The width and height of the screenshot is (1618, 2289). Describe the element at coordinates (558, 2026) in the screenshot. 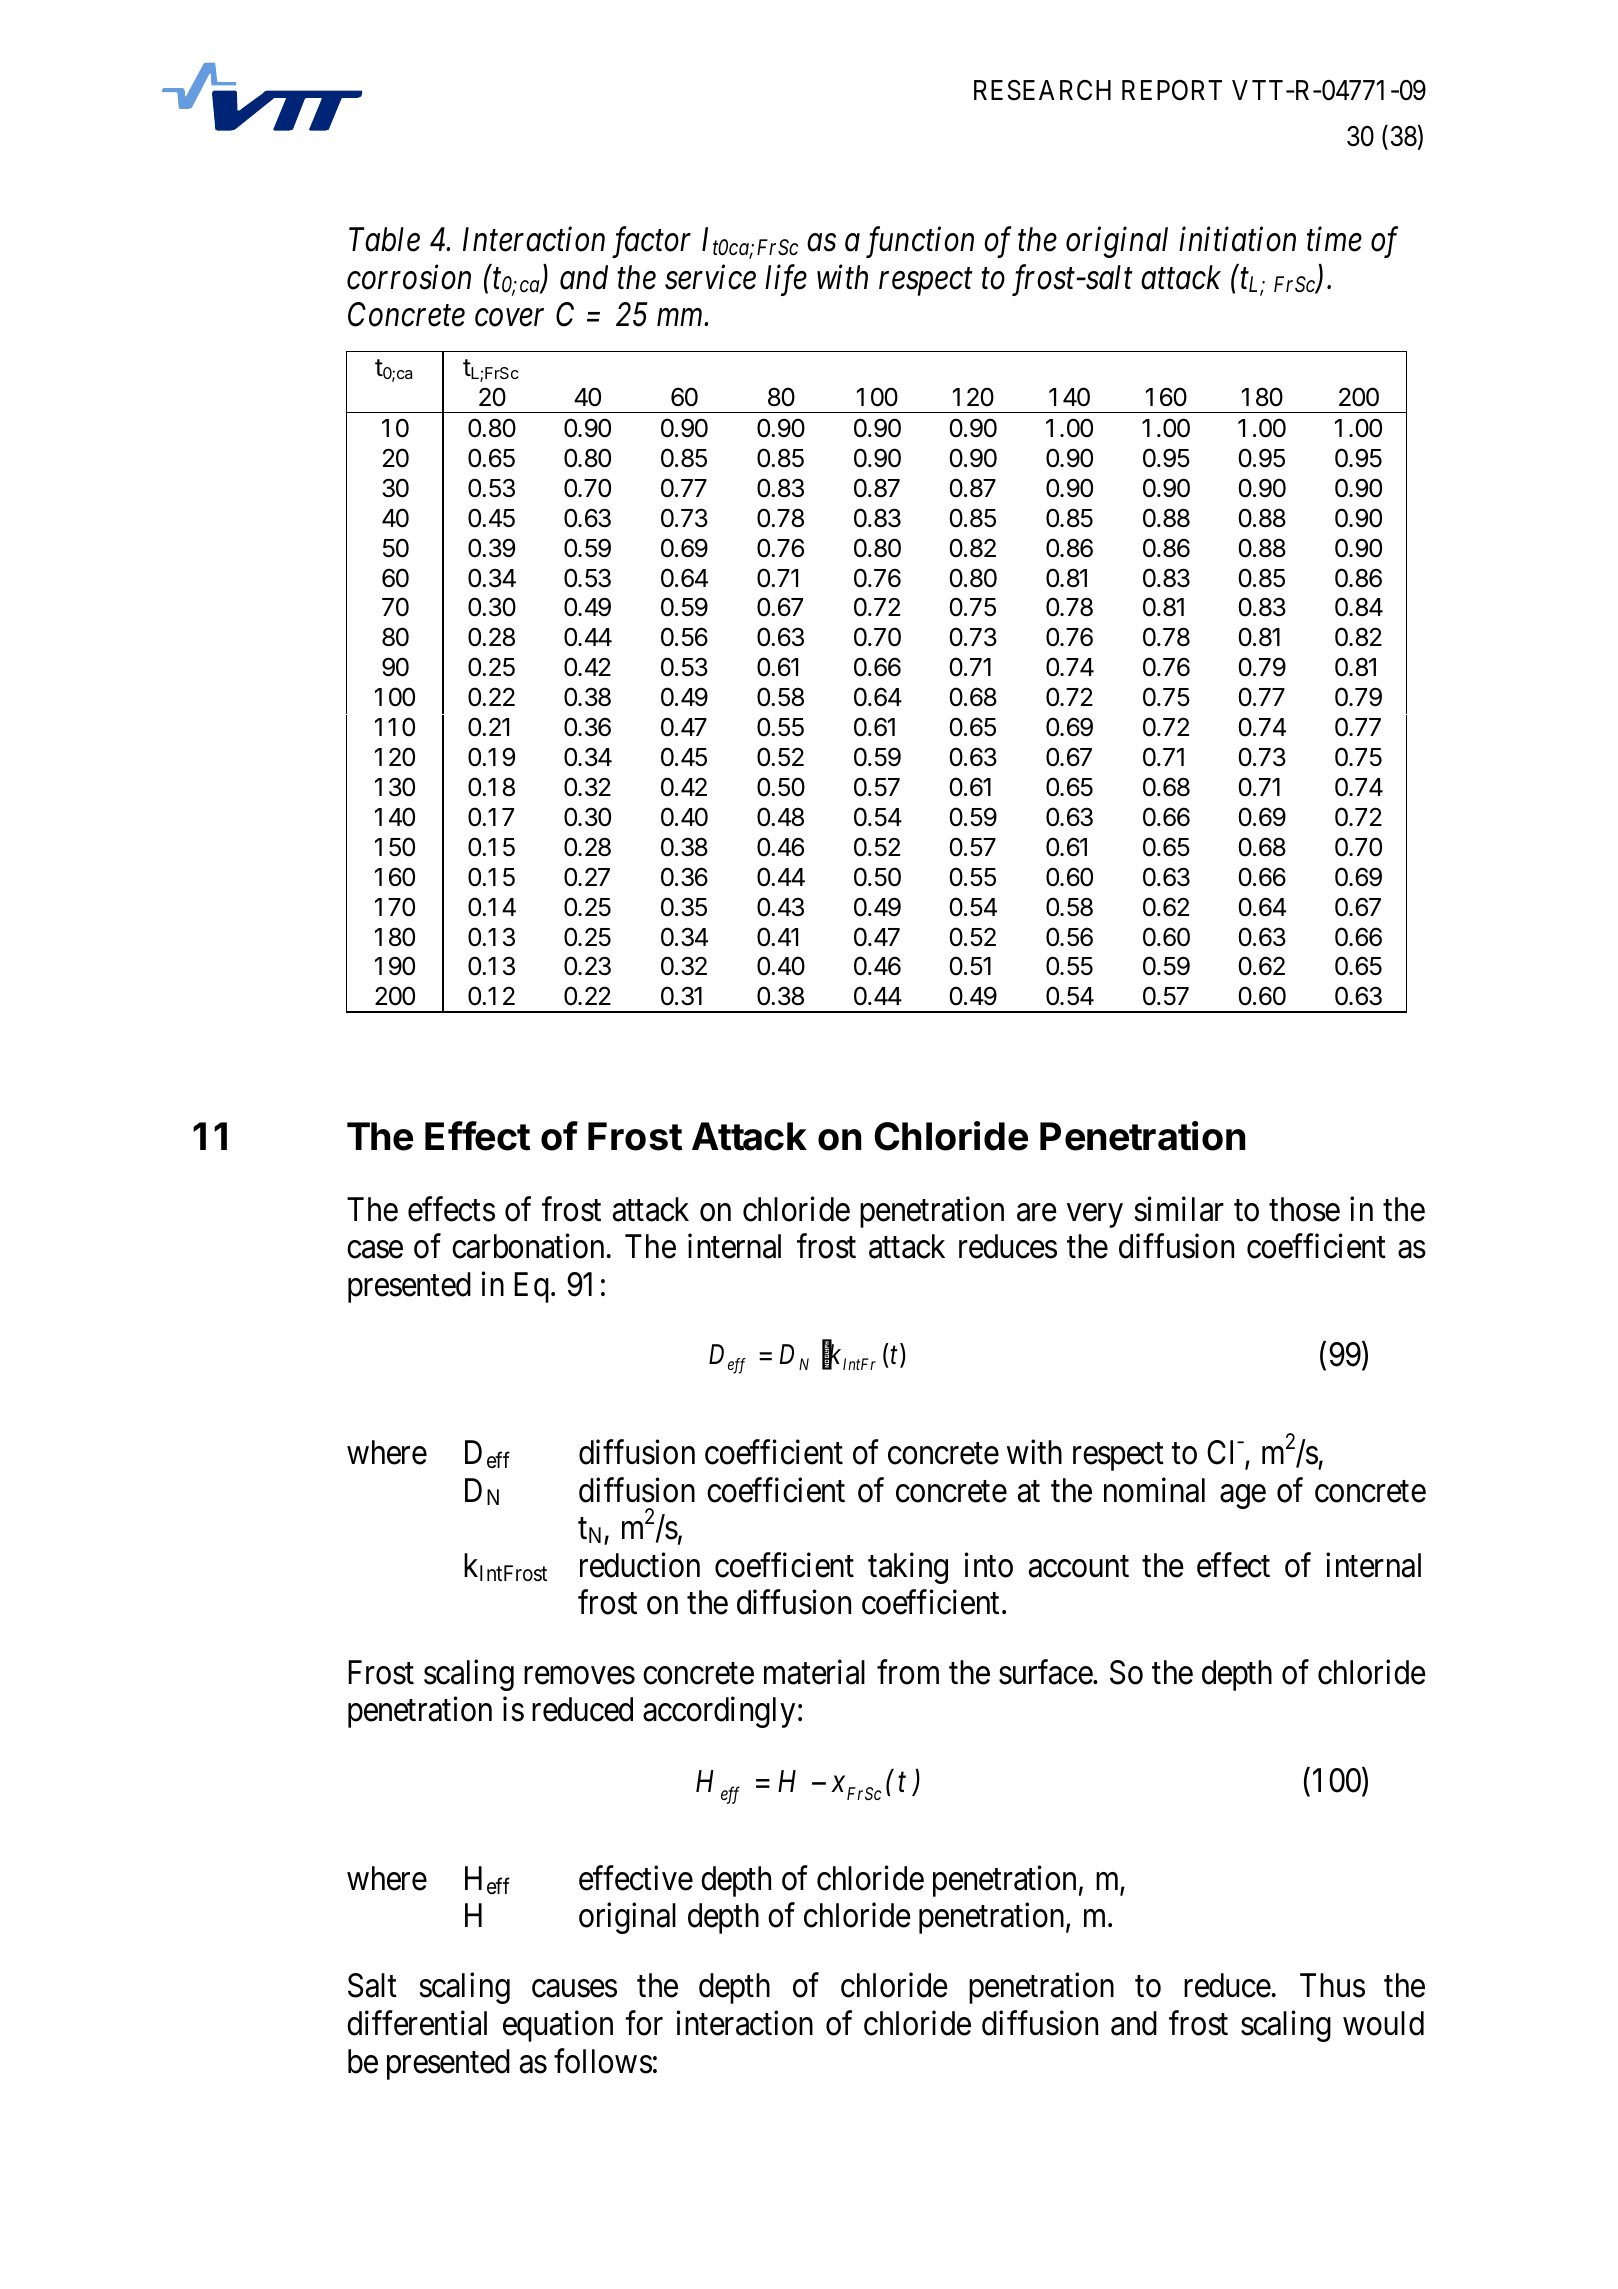

I see `equation` at that location.
